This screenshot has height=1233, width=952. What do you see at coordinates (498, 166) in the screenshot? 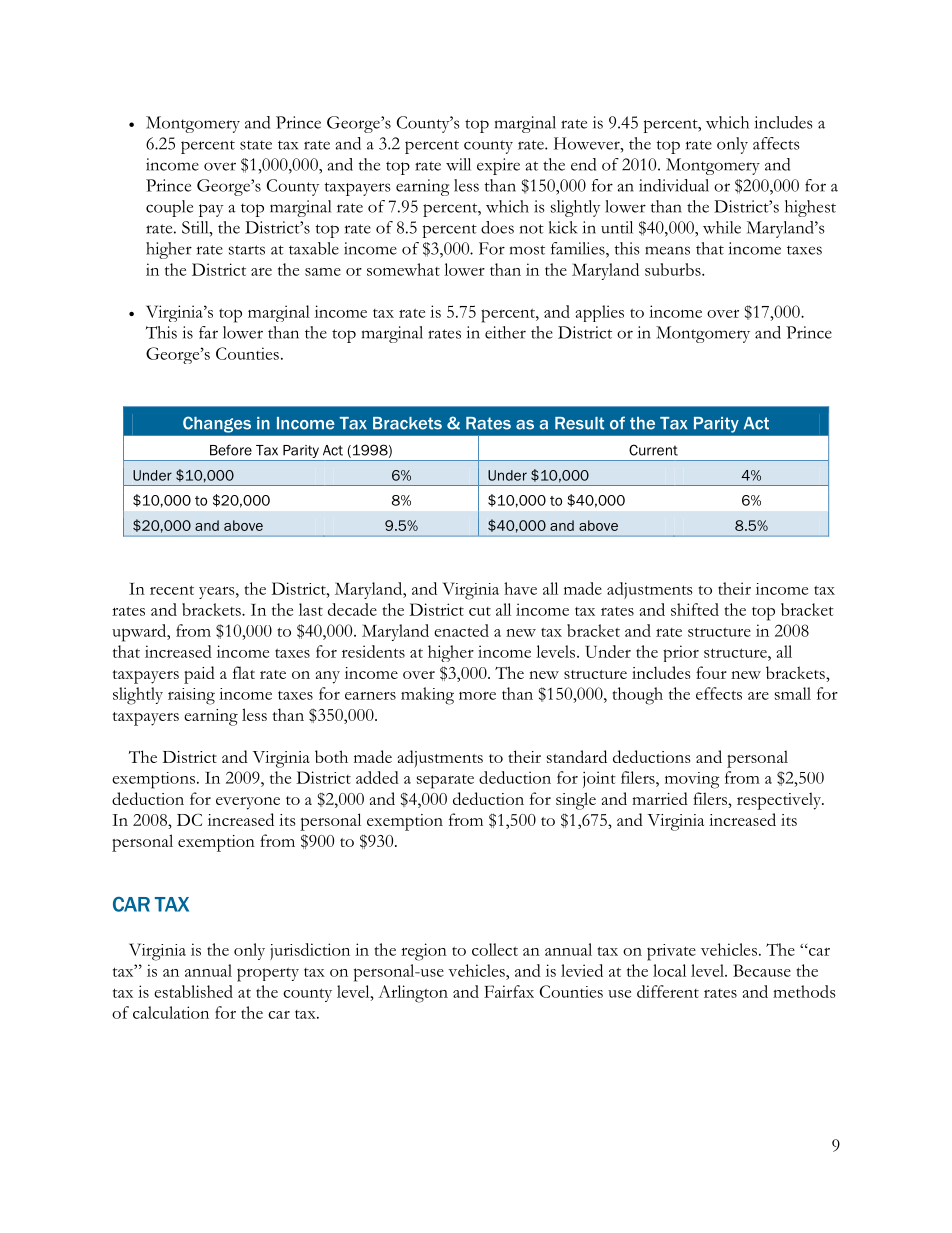
I see `expire` at bounding box center [498, 166].
